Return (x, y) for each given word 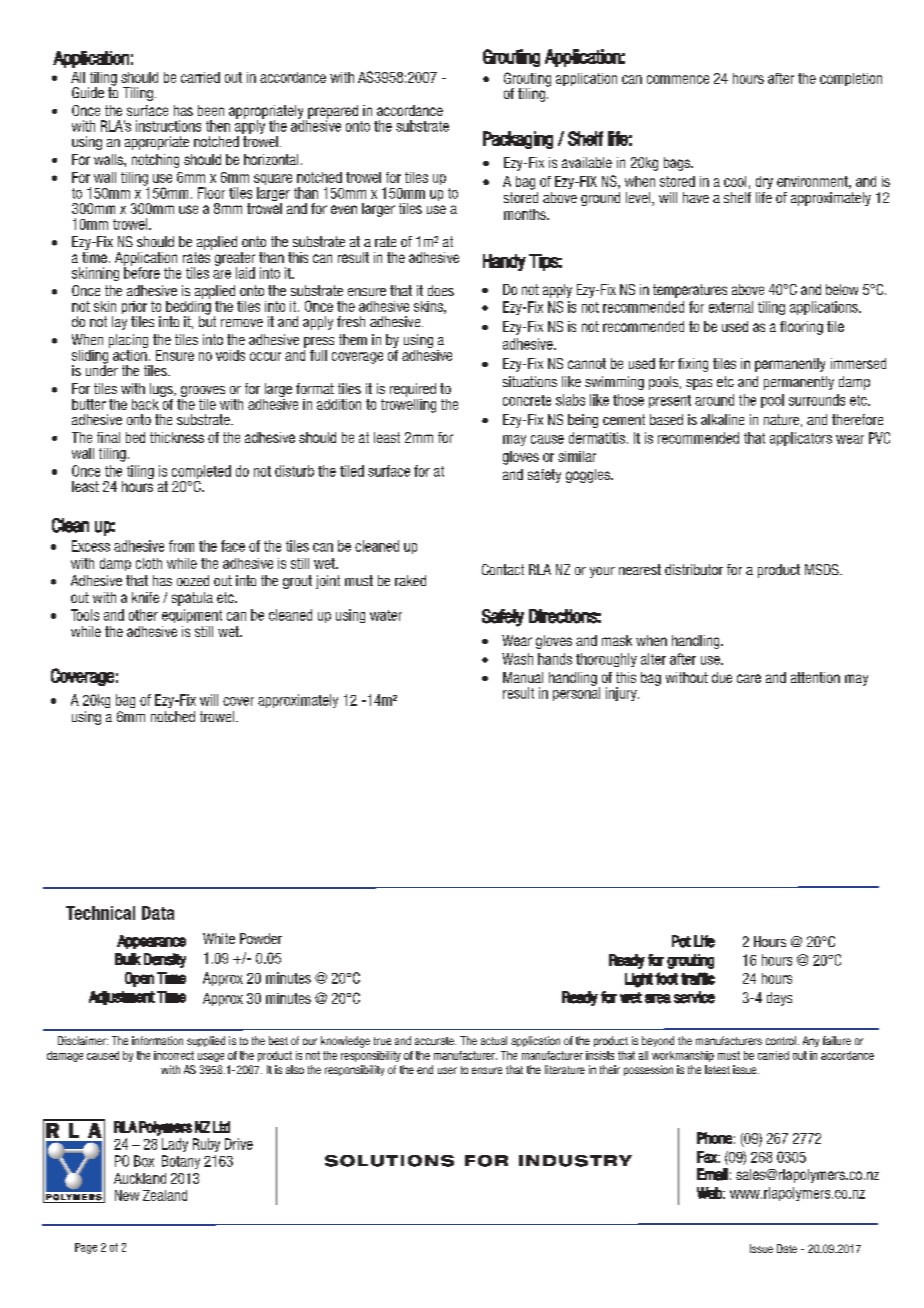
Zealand (165, 1195)
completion (851, 79)
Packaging (518, 140)
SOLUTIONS (389, 1161)
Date (787, 1248)
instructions (168, 126)
